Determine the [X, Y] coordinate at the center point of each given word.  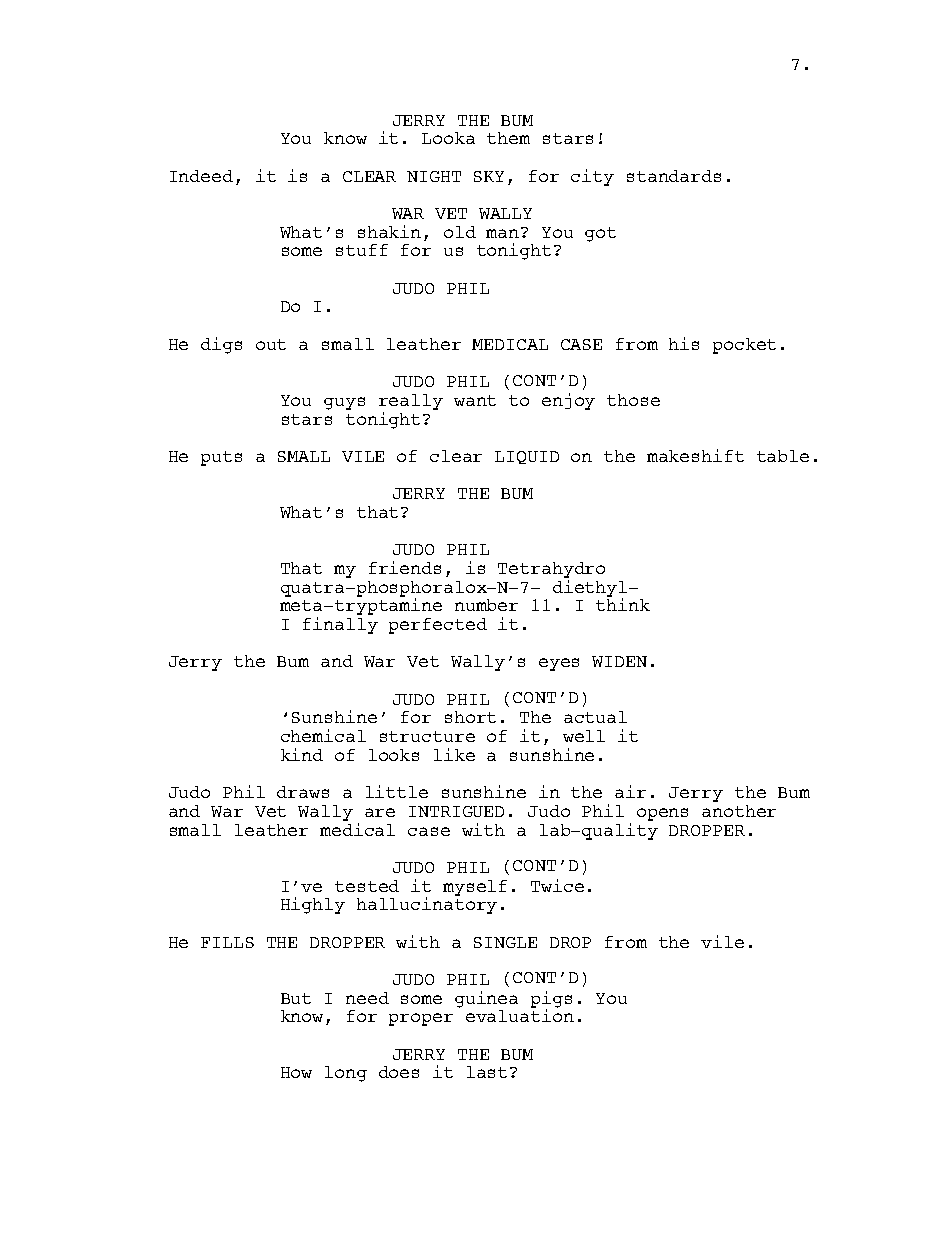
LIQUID [527, 457]
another [739, 811]
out [271, 344]
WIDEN [619, 661]
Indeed [201, 176]
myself [475, 888]
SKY [489, 176]
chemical [323, 735]
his [684, 343]
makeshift [695, 455]
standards [674, 176]
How [296, 1072]
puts [221, 458]
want [475, 400]
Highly [313, 905]
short [470, 717]
